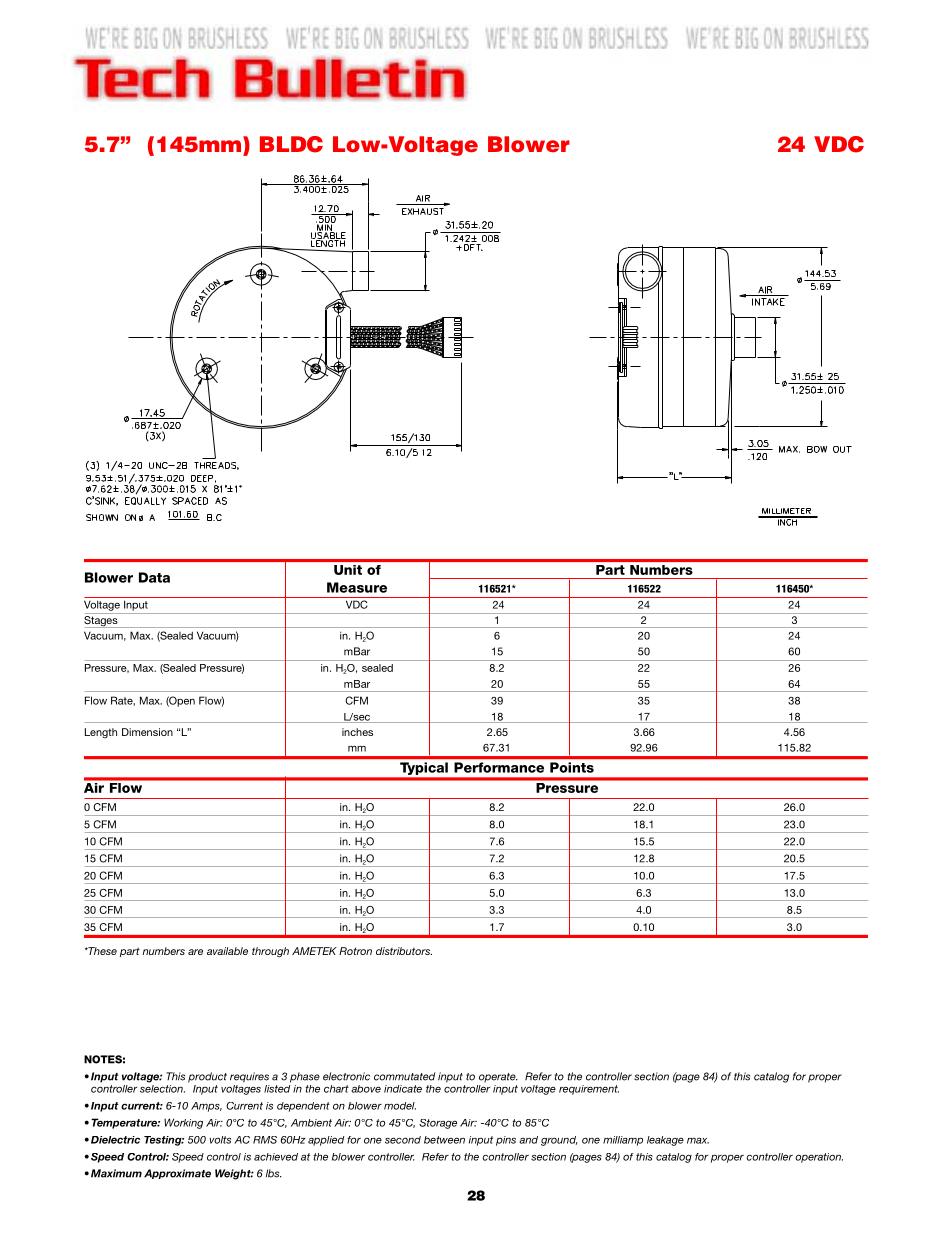 The height and width of the screenshot is (1233, 952). Describe the element at coordinates (444, 1140) in the screenshot. I see `between` at that location.
